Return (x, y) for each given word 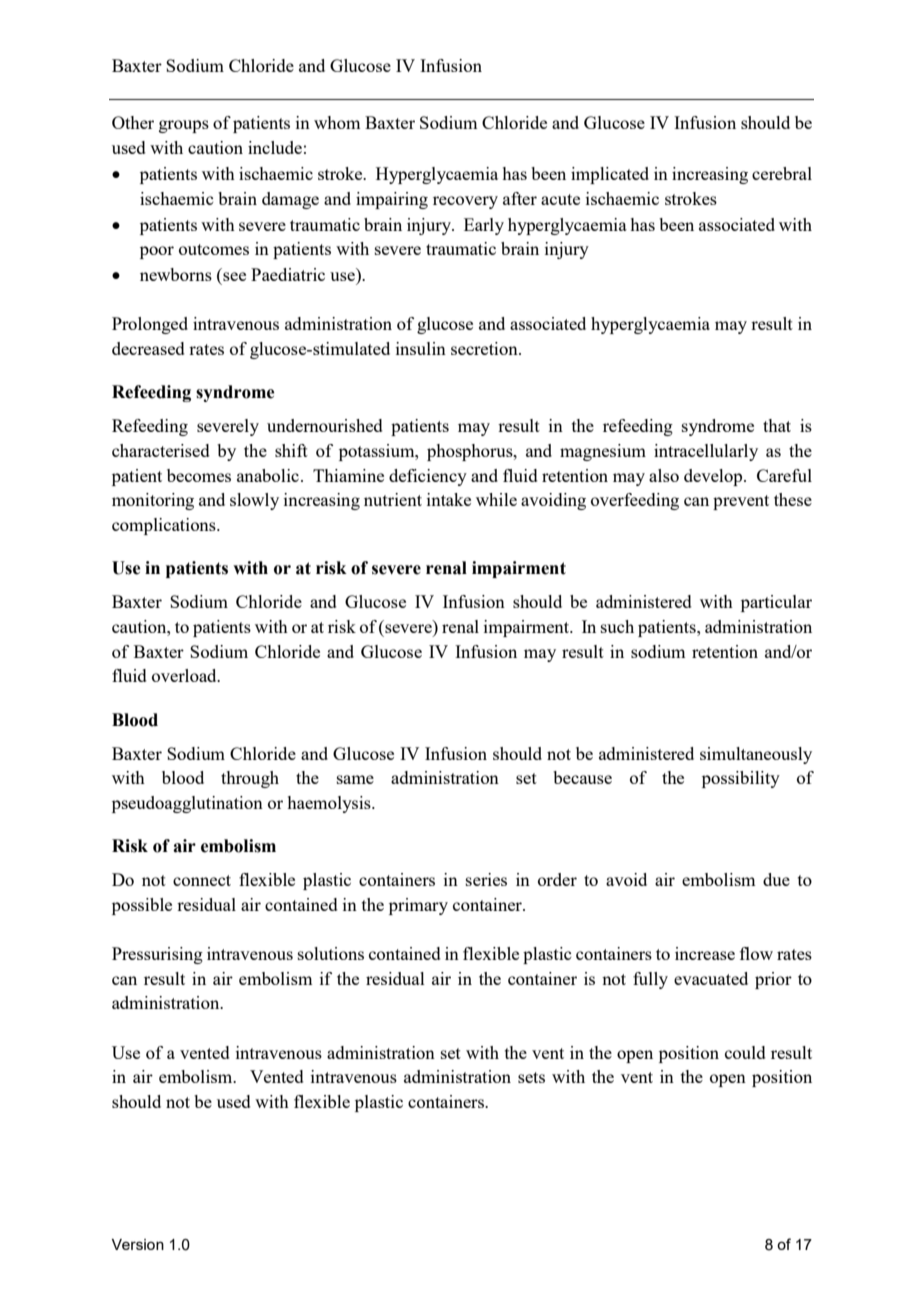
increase (705, 953)
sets (531, 1077)
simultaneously (756, 755)
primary (418, 906)
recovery (465, 202)
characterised (161, 450)
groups (184, 126)
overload (185, 675)
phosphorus (471, 452)
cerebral (782, 173)
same (355, 779)
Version (138, 1244)
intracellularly (706, 452)
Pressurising (157, 955)
